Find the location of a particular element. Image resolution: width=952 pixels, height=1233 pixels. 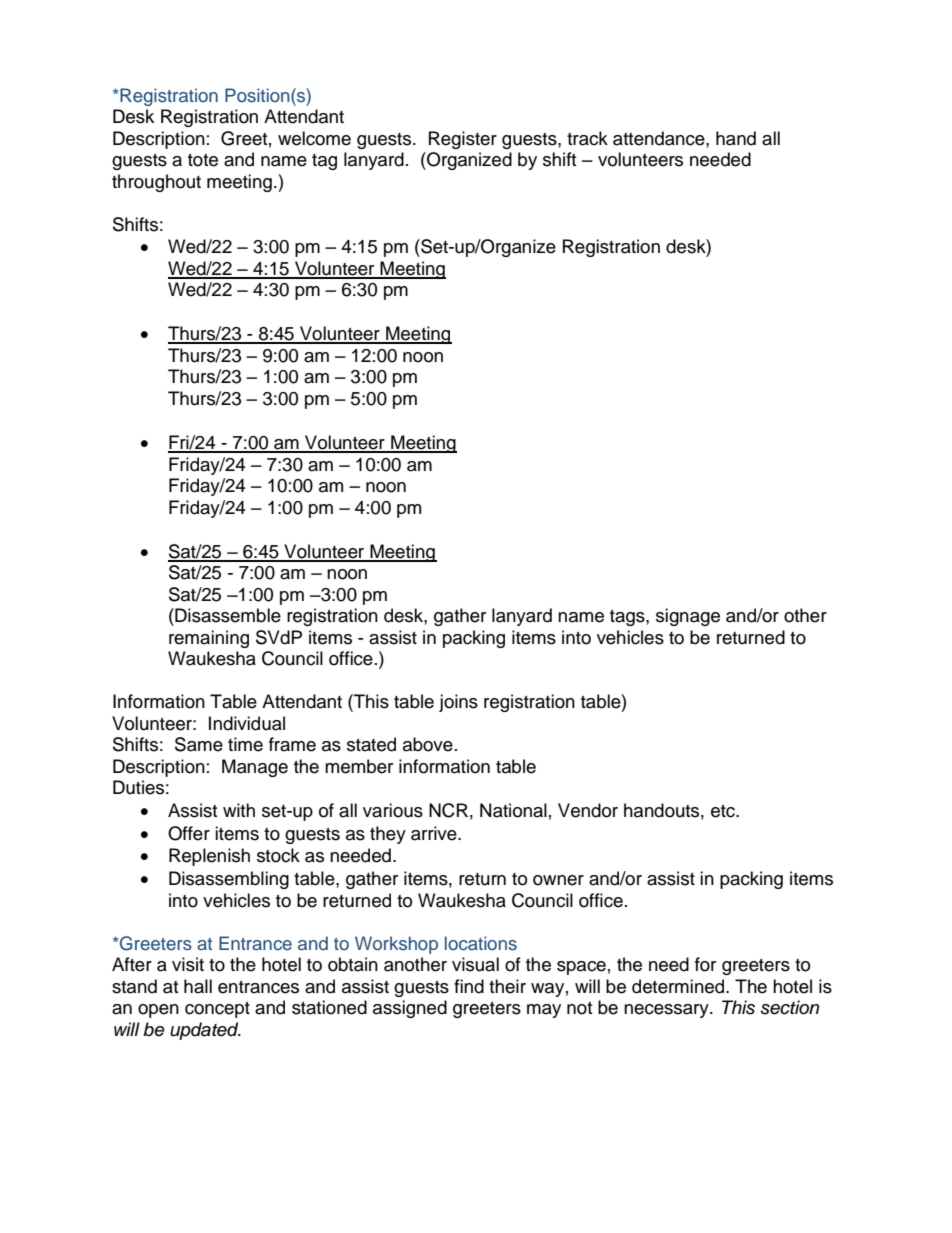

Register is located at coordinates (463, 140).
